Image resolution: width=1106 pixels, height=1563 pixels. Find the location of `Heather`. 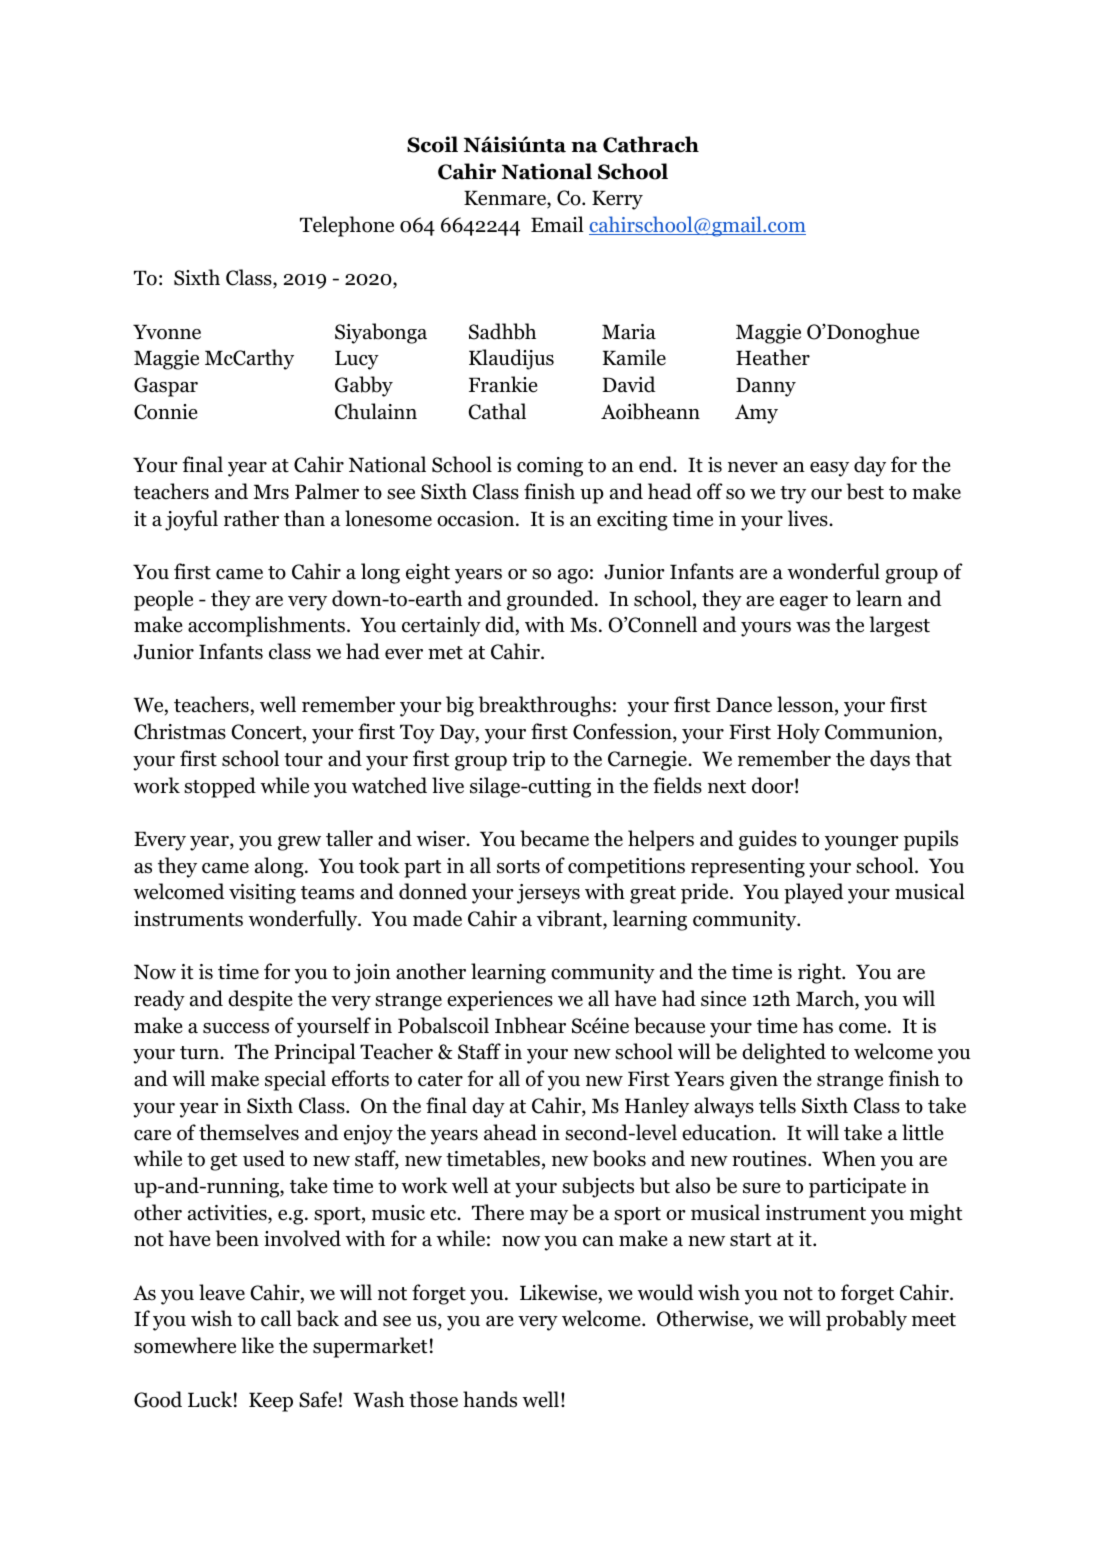

Heather is located at coordinates (773, 357).
